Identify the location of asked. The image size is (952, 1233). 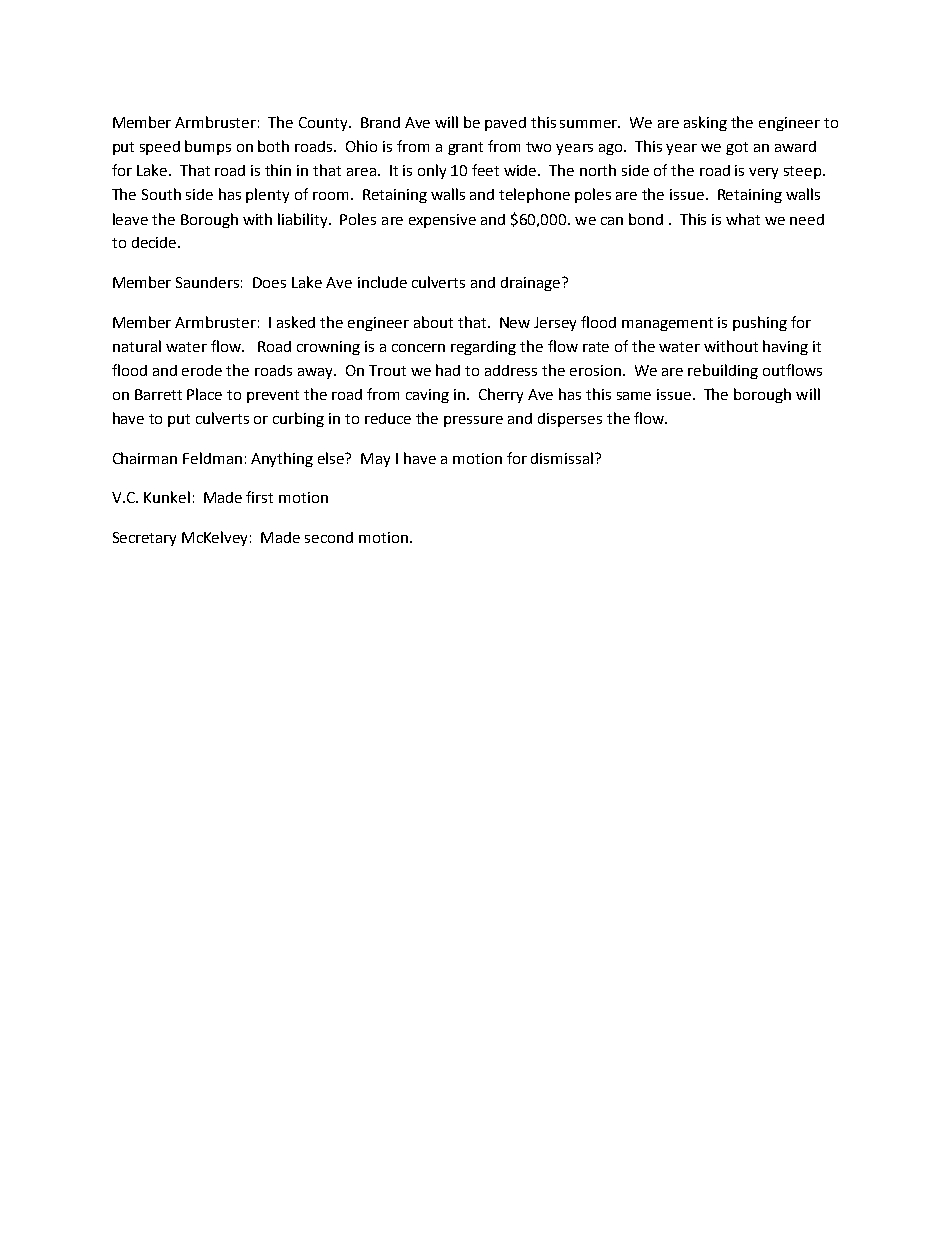
(296, 322).
